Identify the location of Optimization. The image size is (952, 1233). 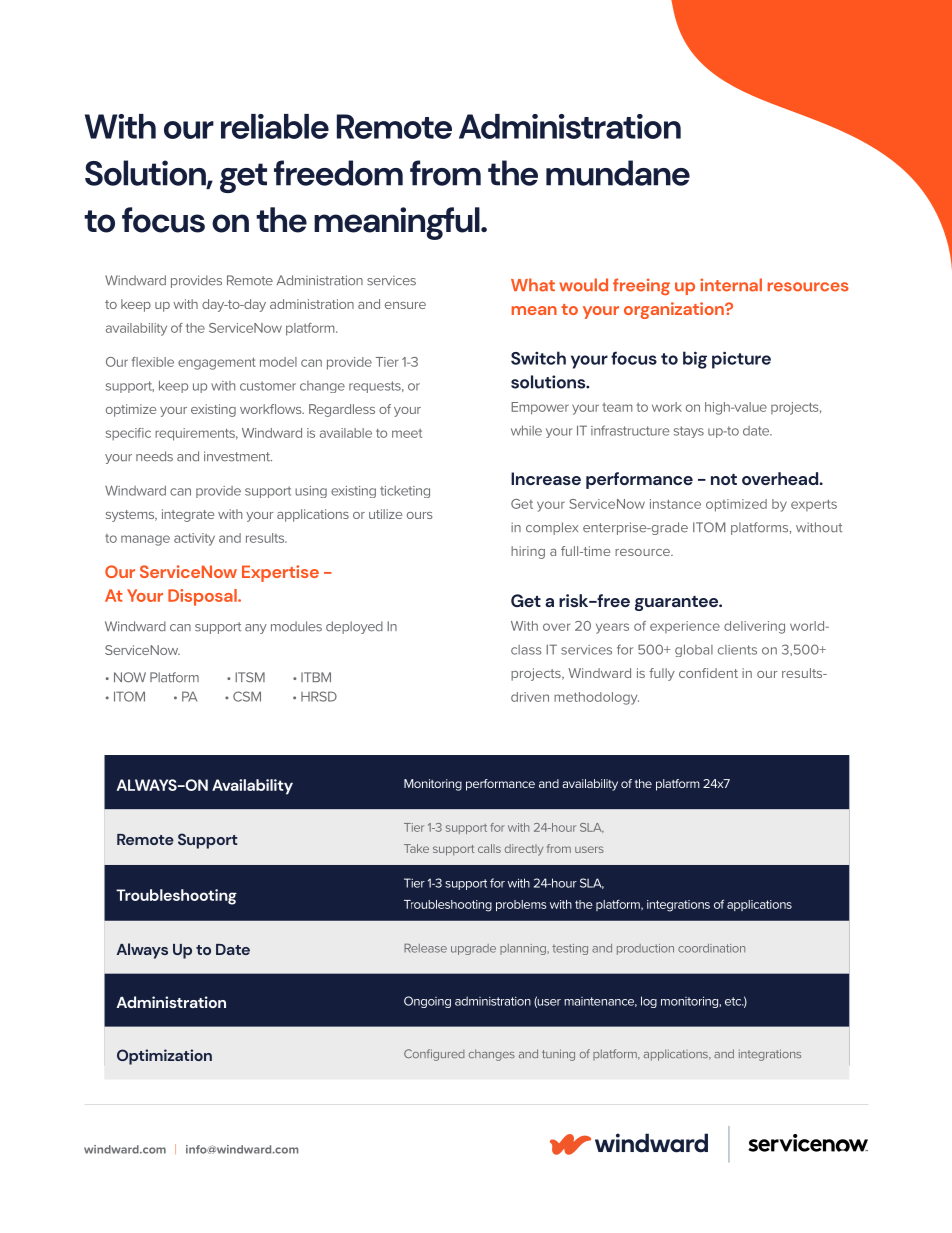
(164, 1057).
